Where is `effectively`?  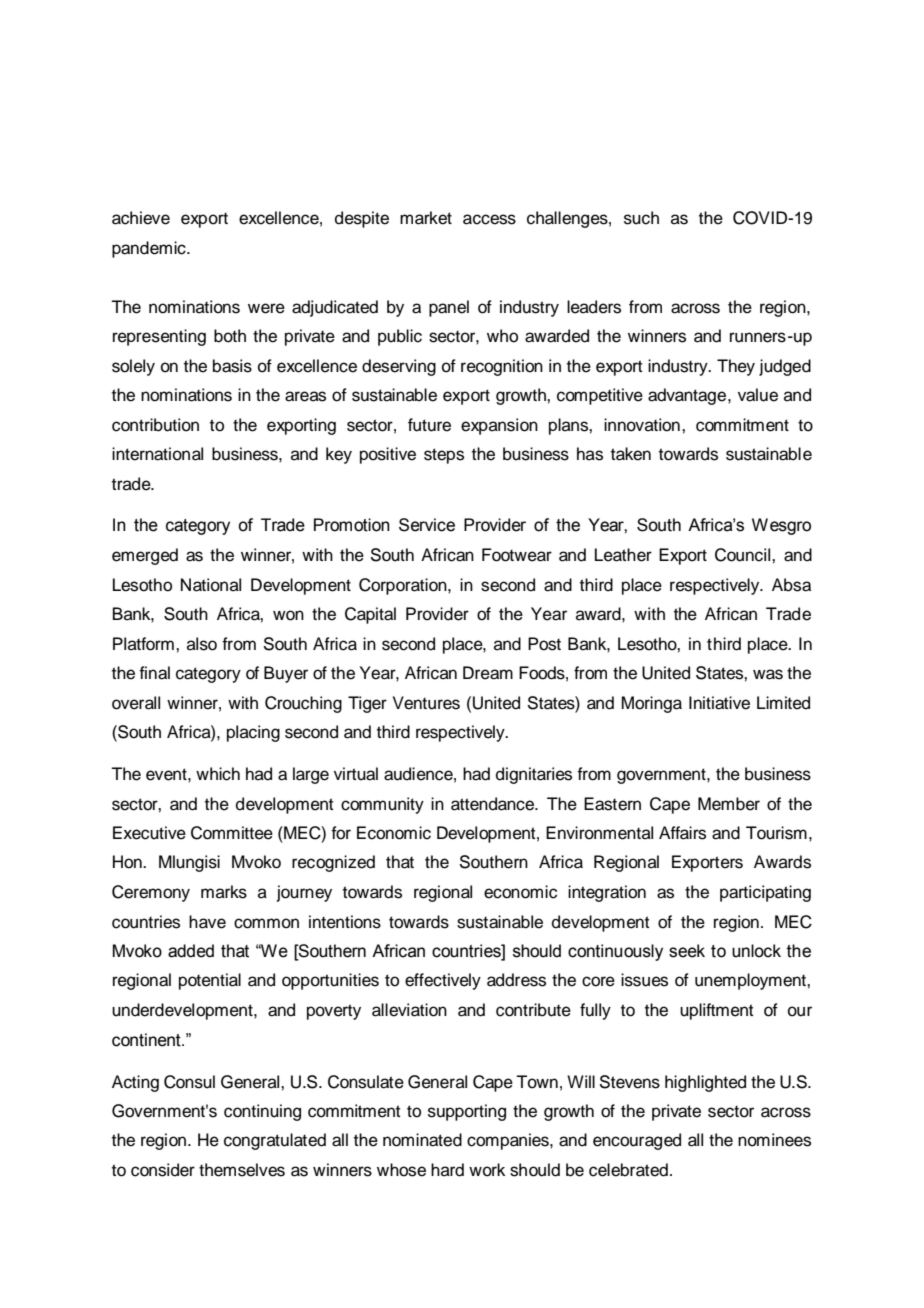 effectively is located at coordinates (443, 981).
